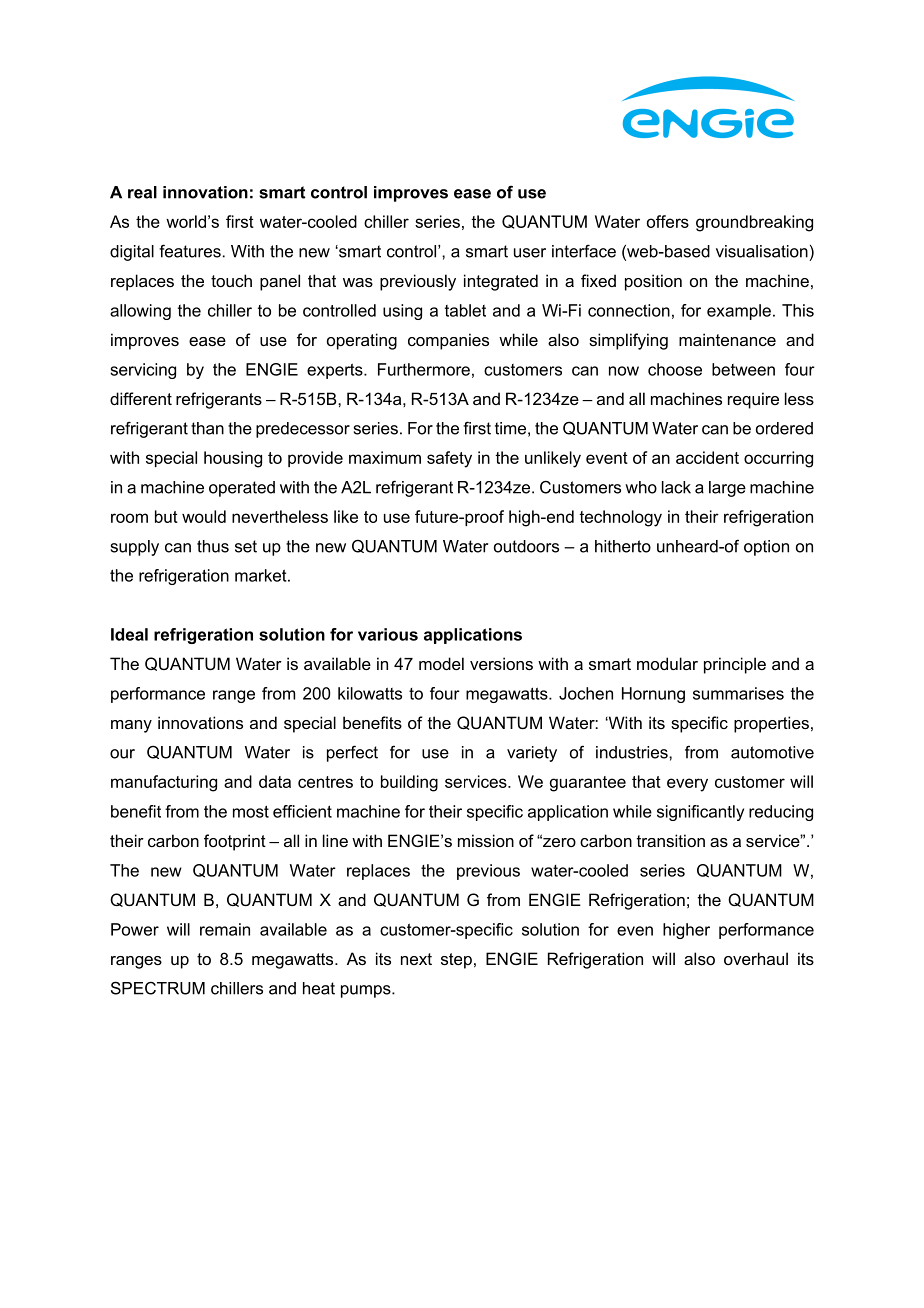 This document has width=924, height=1308. What do you see at coordinates (532, 754) in the document?
I see `variety` at bounding box center [532, 754].
